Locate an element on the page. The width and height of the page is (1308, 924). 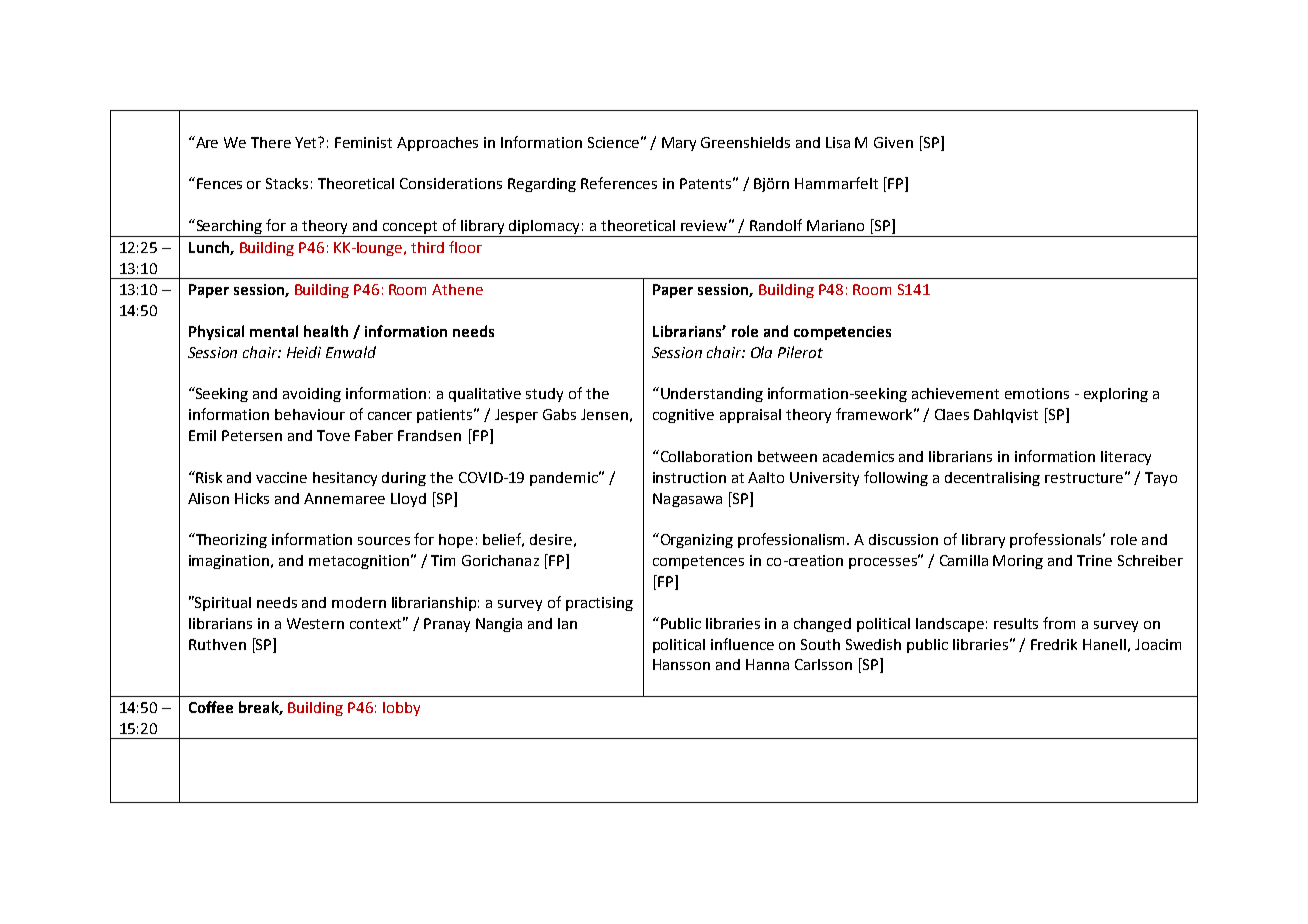
Hansson is located at coordinates (681, 664).
